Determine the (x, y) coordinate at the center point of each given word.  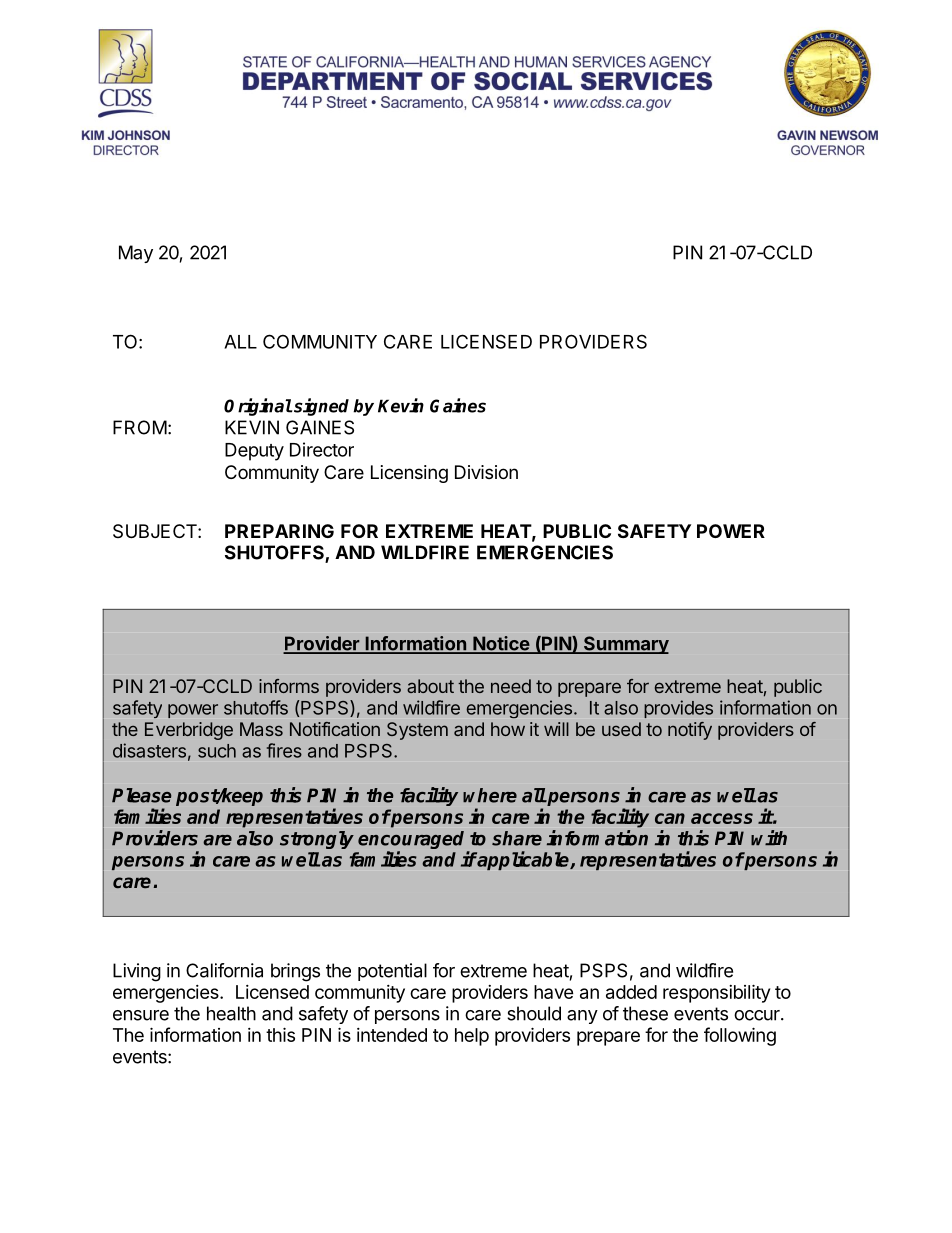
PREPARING (279, 531)
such (217, 751)
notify (690, 731)
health (231, 1013)
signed (320, 407)
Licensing (409, 474)
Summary (625, 645)
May (136, 254)
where (490, 795)
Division (486, 472)
